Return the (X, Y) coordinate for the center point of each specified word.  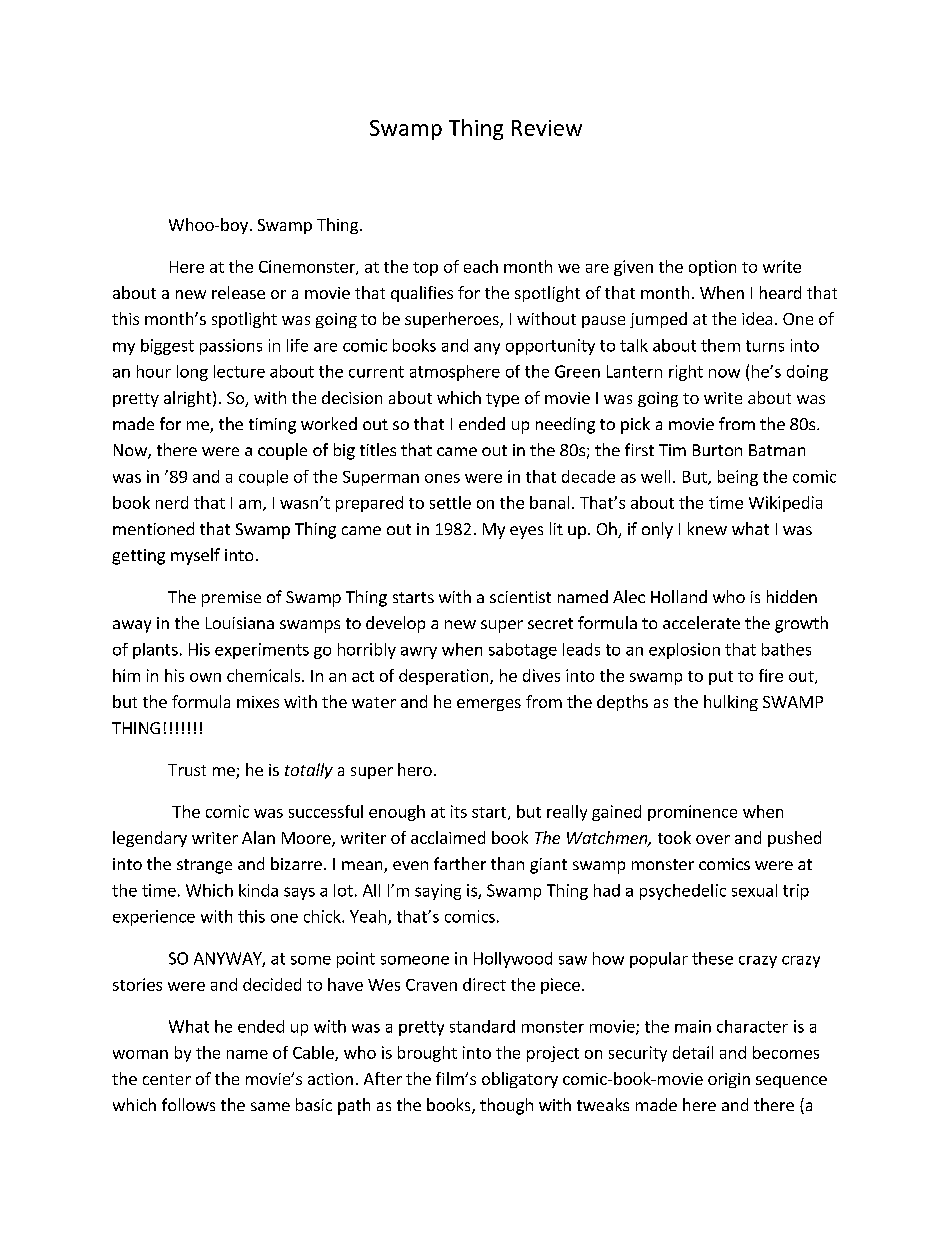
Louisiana (240, 623)
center (167, 1079)
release (238, 292)
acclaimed (448, 837)
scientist (520, 597)
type (502, 400)
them (720, 345)
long (192, 373)
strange (204, 866)
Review (547, 128)
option (712, 268)
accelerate (701, 622)
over (713, 839)
